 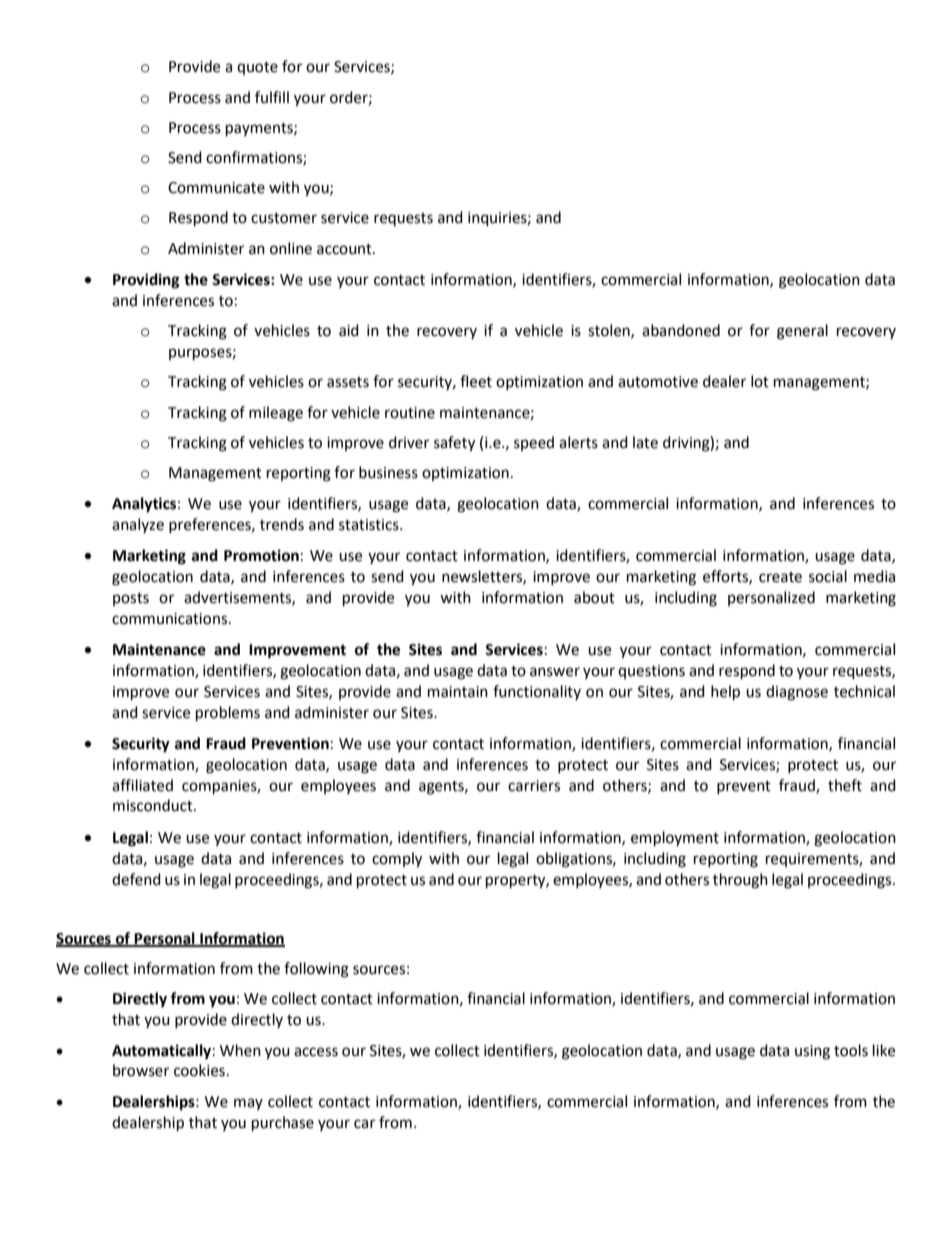 What do you see at coordinates (797, 693) in the screenshot?
I see `diagnose` at bounding box center [797, 693].
